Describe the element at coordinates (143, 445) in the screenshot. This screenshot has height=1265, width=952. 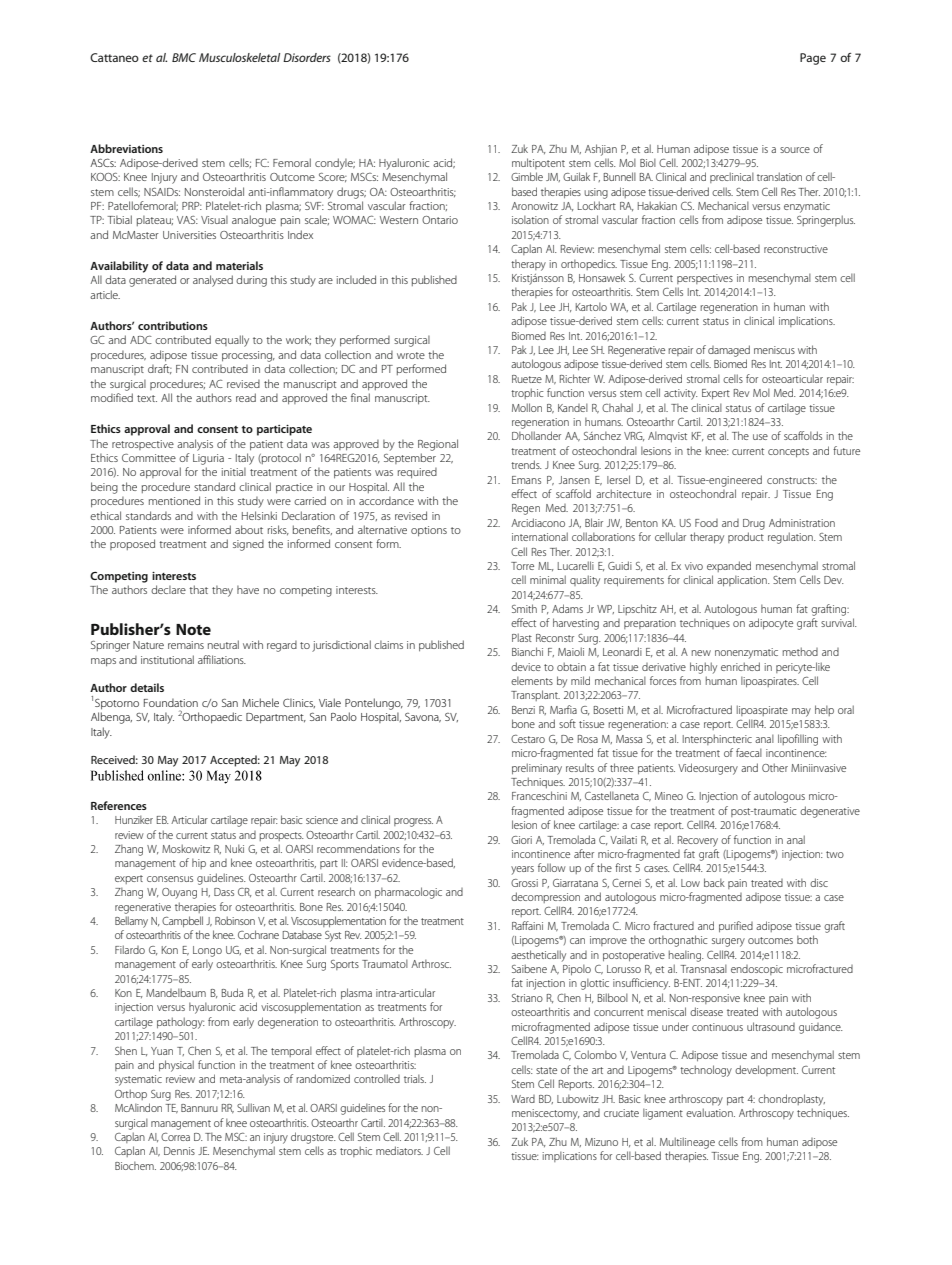
I see `retrospective` at that location.
